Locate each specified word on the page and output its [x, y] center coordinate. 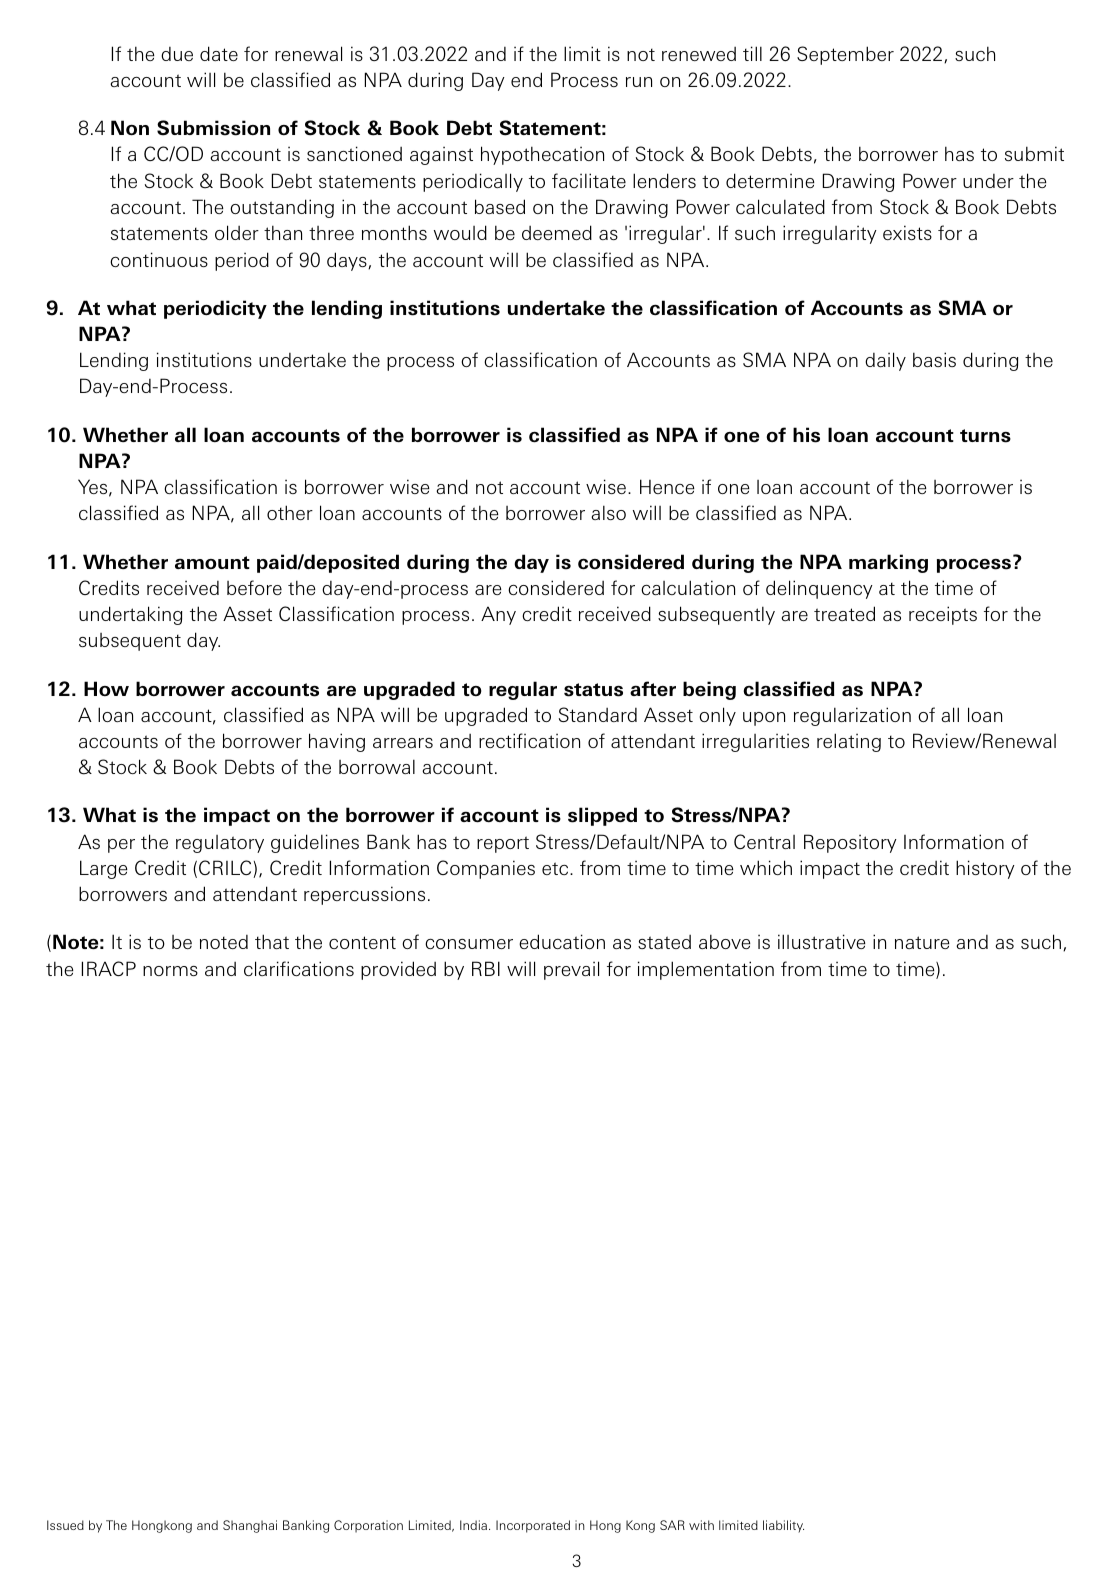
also [608, 512]
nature [922, 942]
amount [212, 562]
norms [170, 971]
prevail [571, 970]
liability [783, 1526]
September [845, 55]
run [639, 82]
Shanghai [250, 1526]
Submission [213, 128]
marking [888, 563]
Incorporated [533, 1526]
